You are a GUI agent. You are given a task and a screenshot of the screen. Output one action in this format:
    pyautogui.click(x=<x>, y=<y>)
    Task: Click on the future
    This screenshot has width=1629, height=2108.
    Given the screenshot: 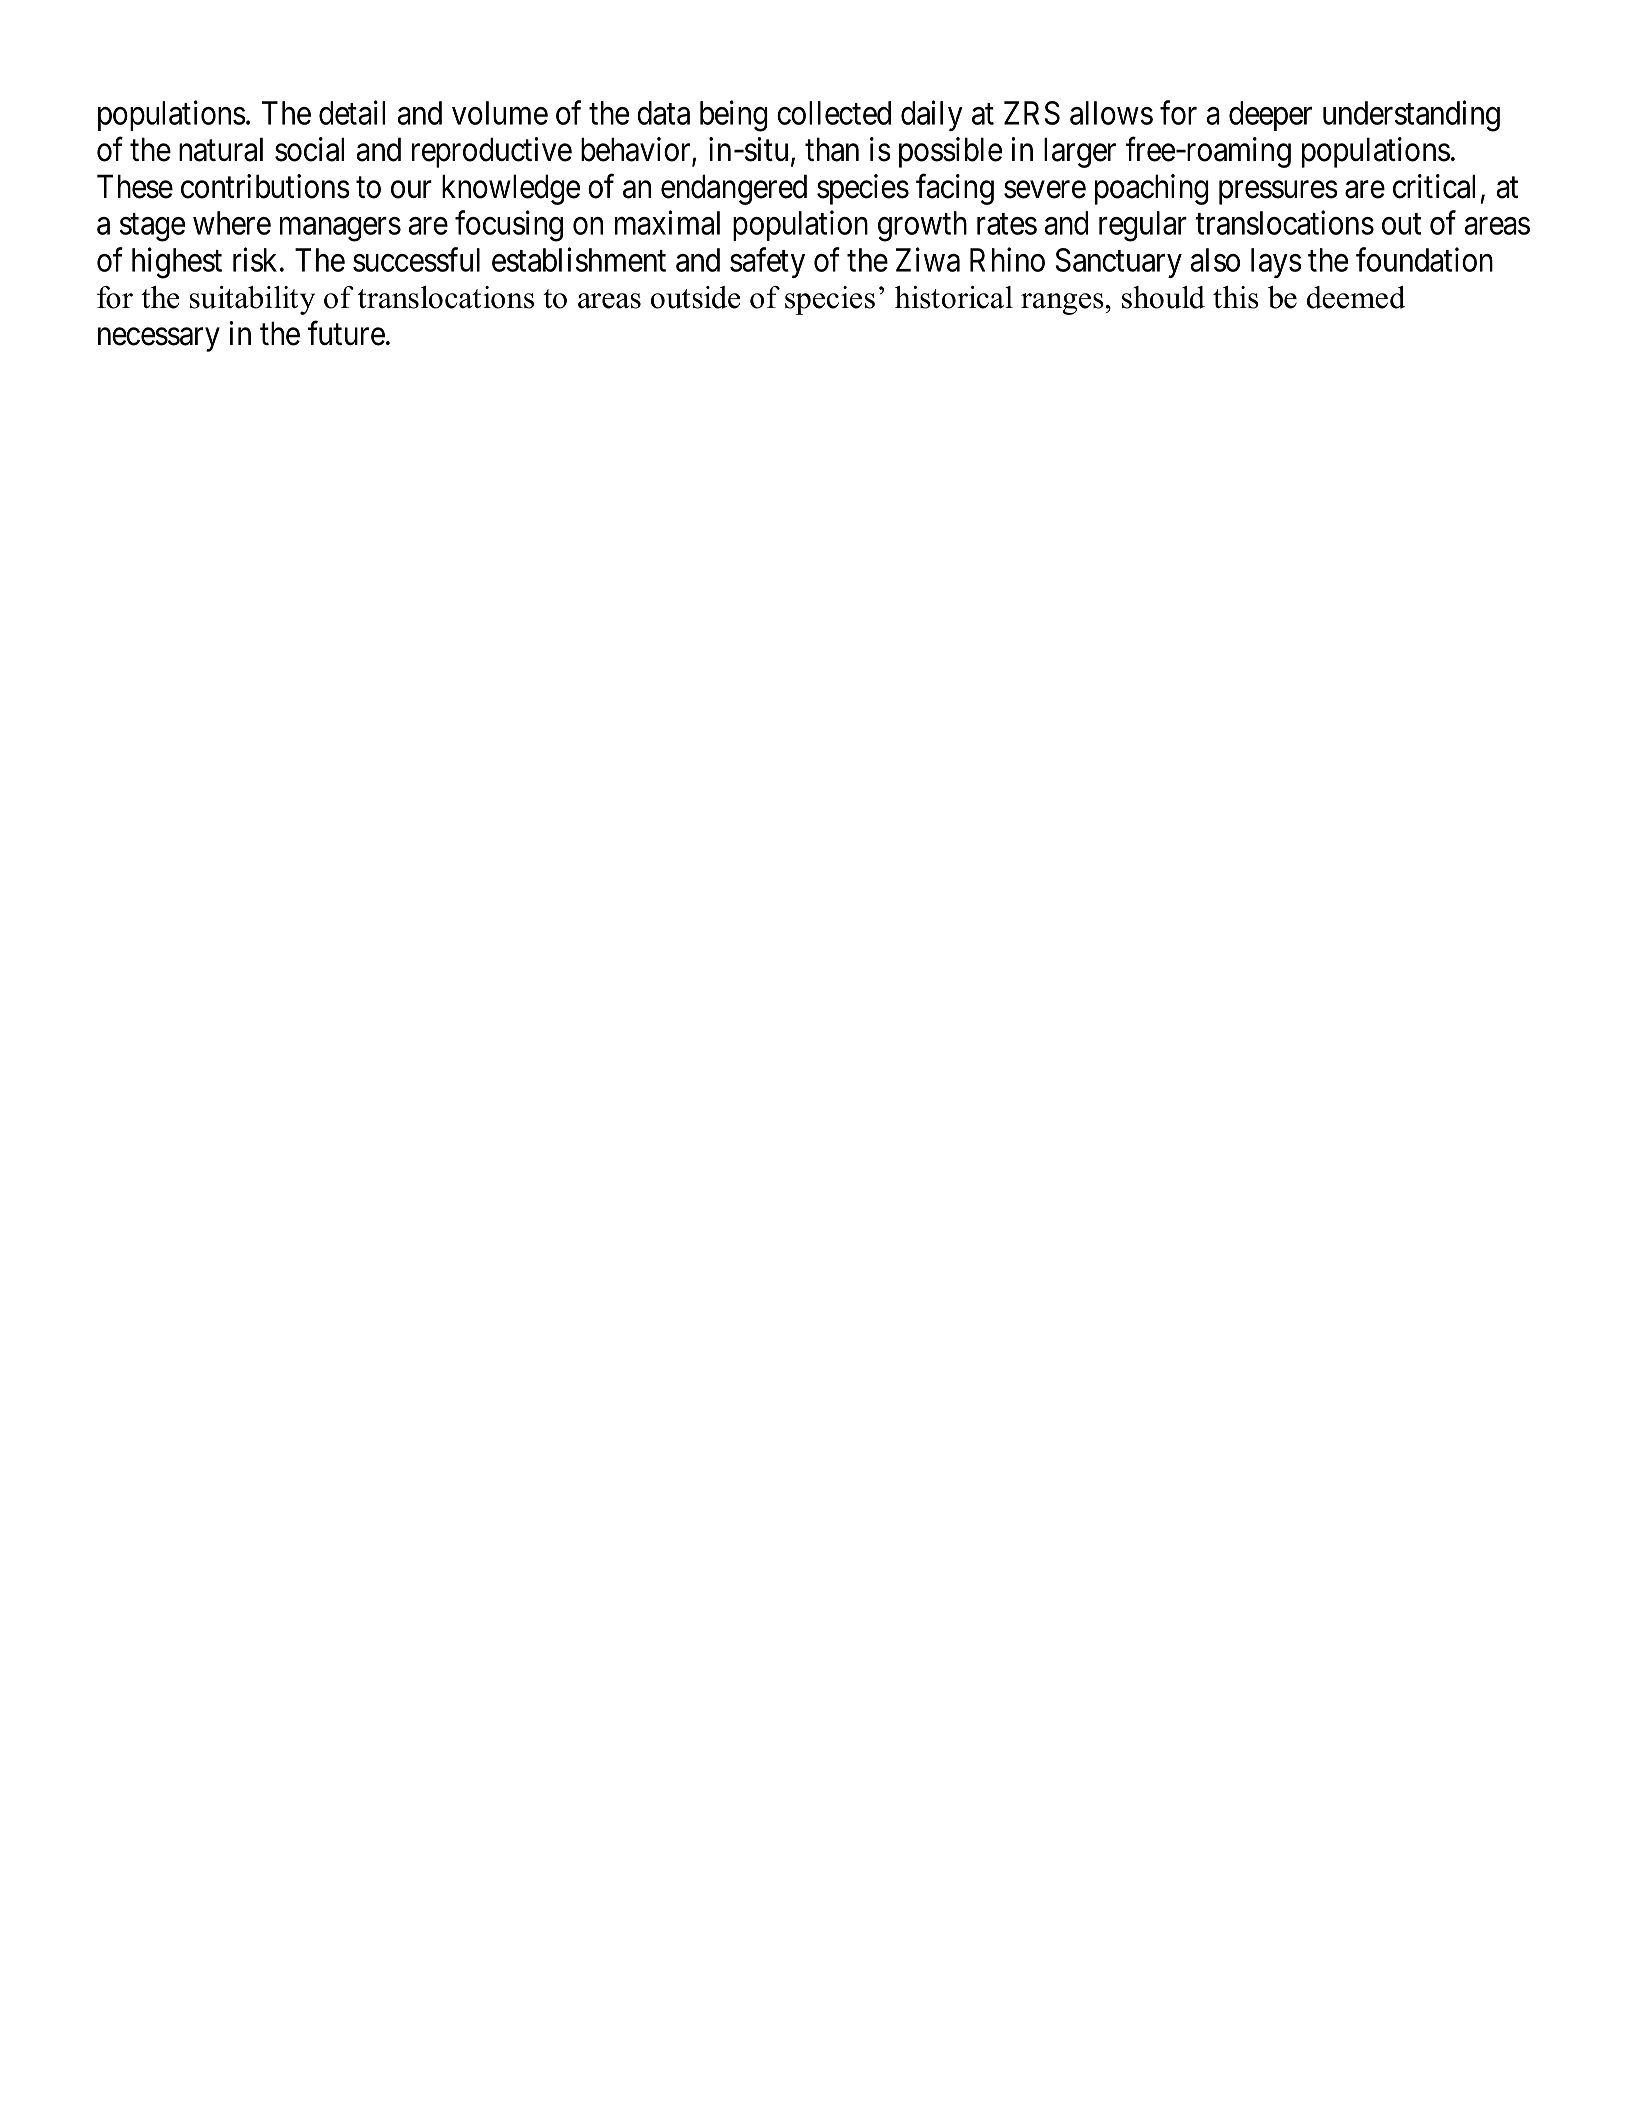 What is the action you would take?
    pyautogui.click(x=346, y=333)
